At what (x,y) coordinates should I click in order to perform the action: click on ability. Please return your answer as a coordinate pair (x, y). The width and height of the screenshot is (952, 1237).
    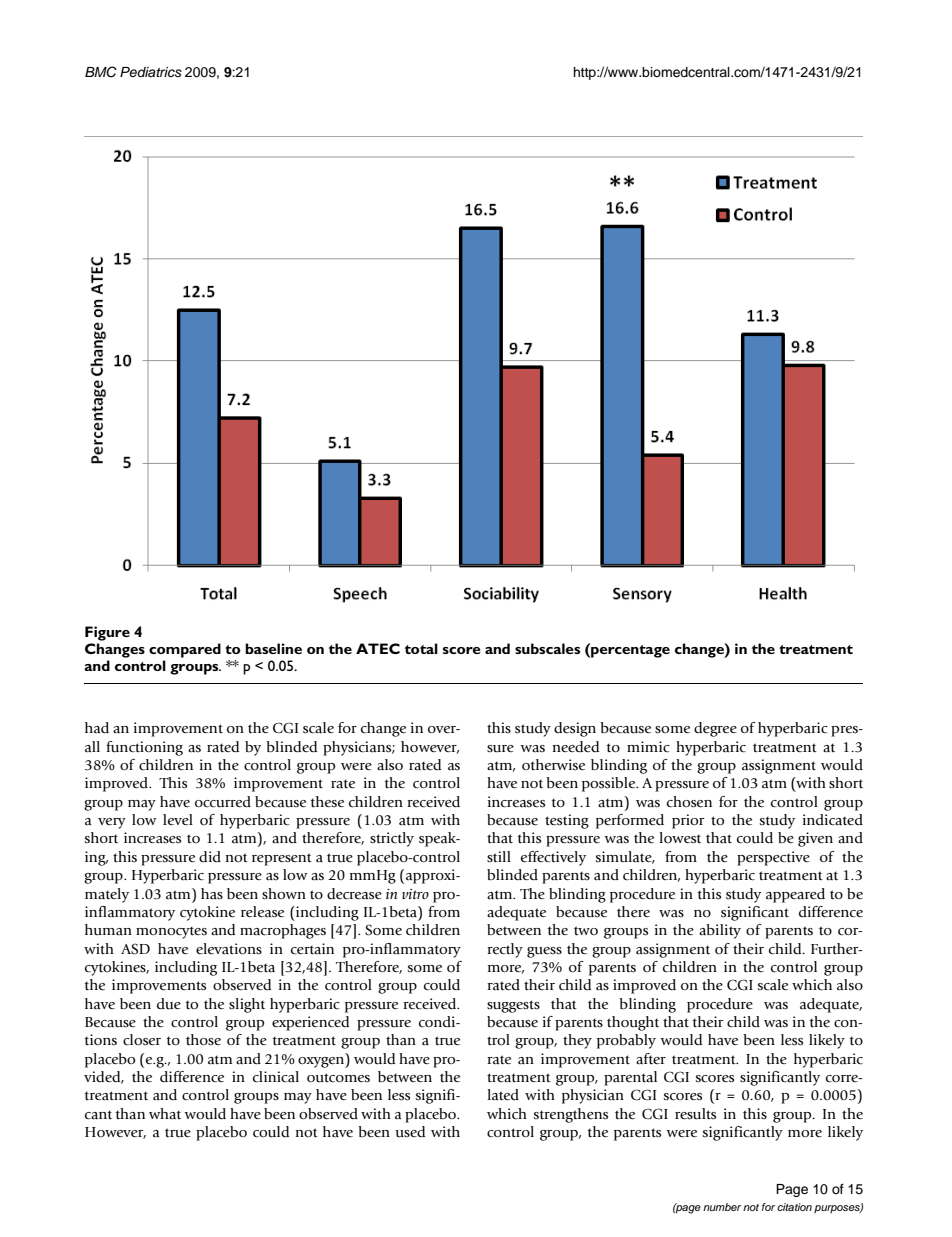
    Looking at the image, I should click on (720, 931).
